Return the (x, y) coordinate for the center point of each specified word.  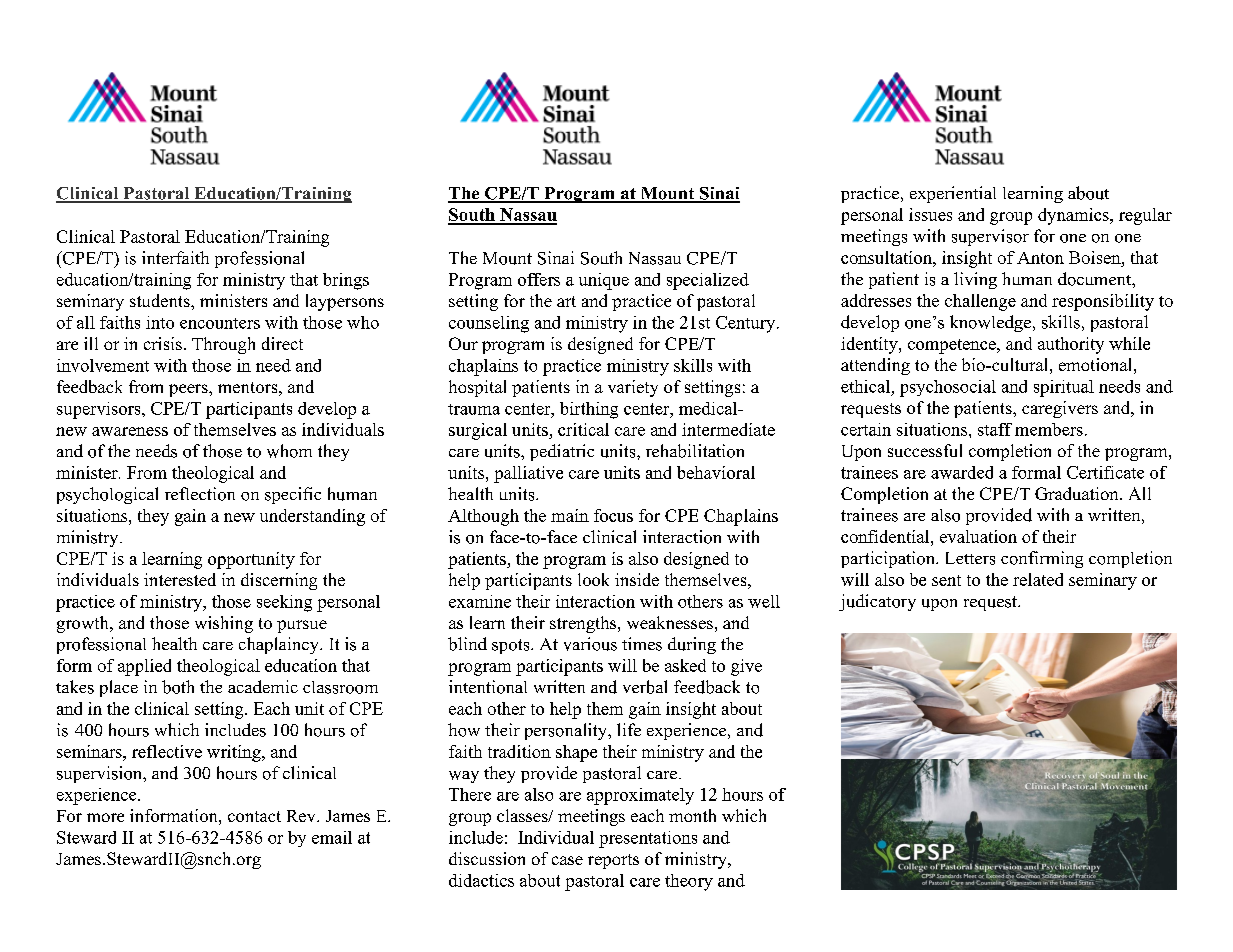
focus (613, 515)
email (332, 837)
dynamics (1074, 216)
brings (346, 281)
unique (604, 281)
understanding (312, 517)
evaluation (978, 536)
